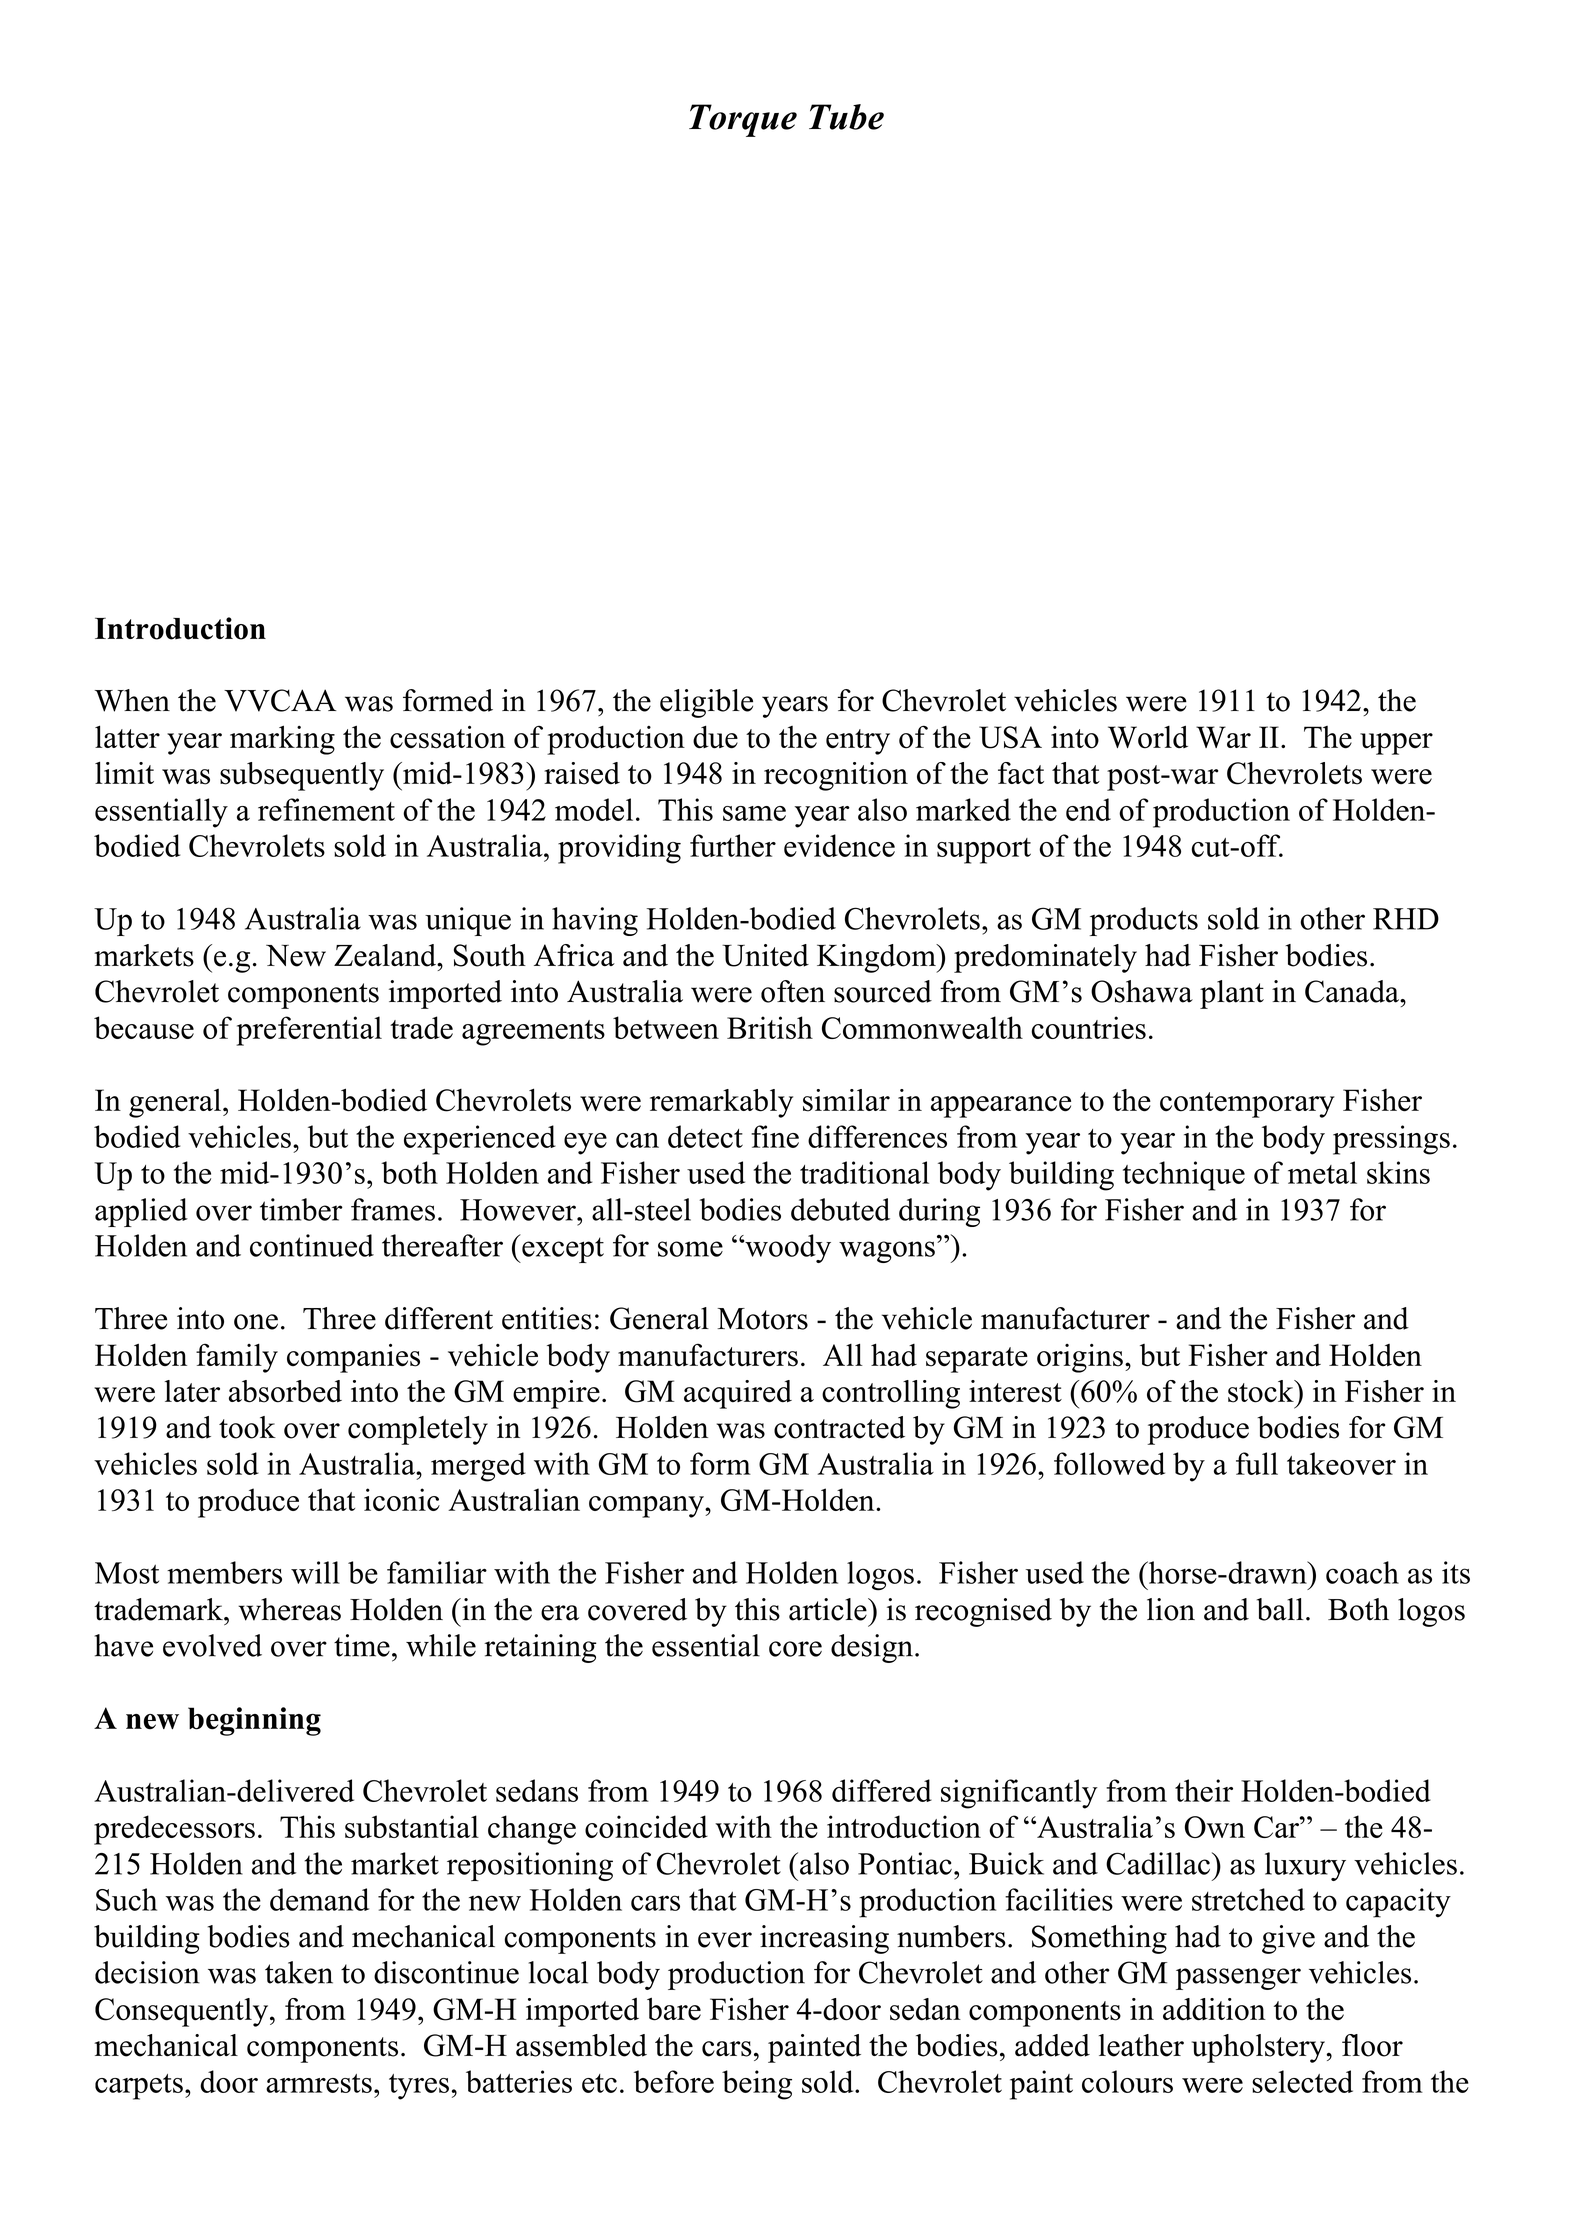  What do you see at coordinates (743, 120) in the screenshot?
I see `Torque` at bounding box center [743, 120].
